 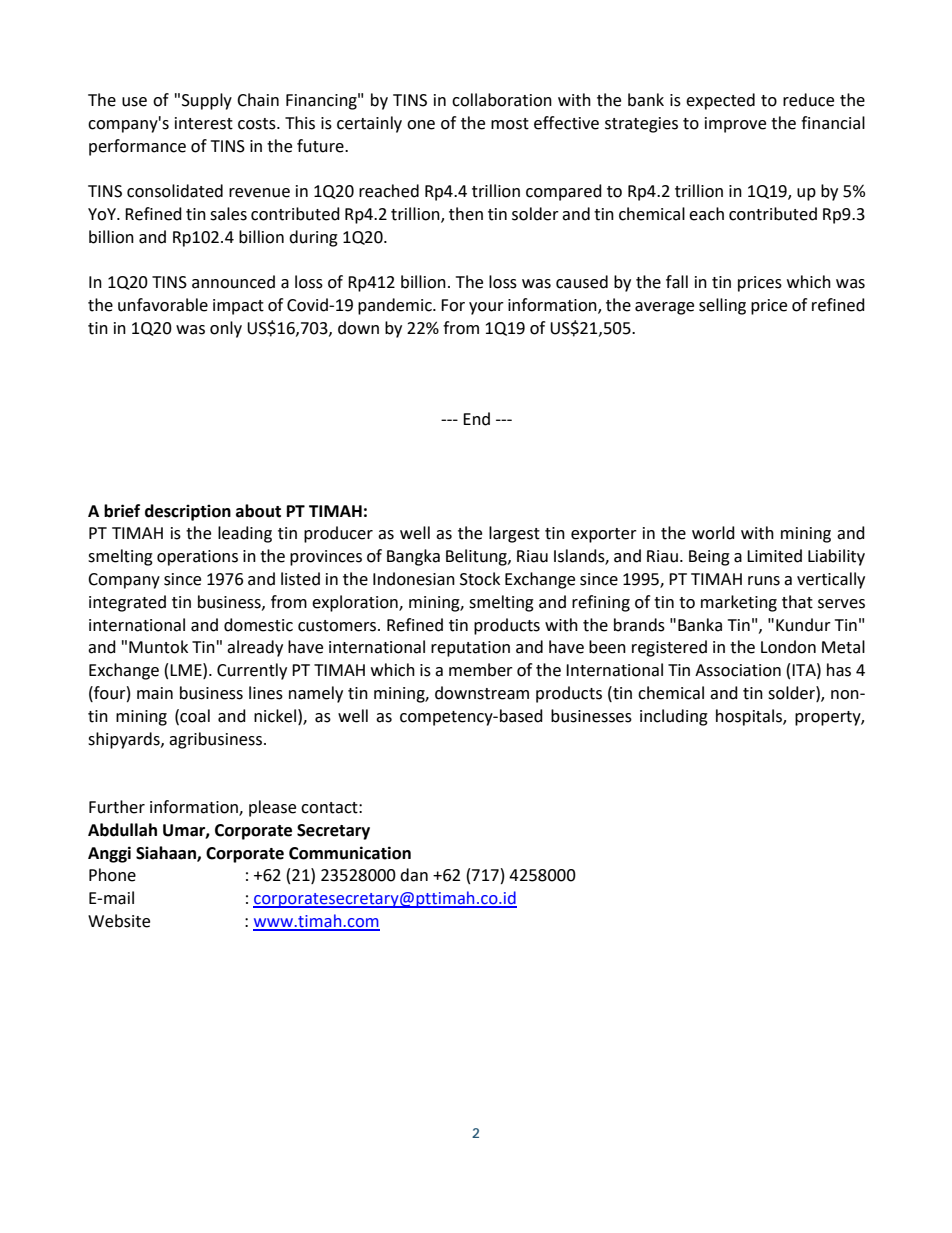 I want to click on dan, so click(x=414, y=875).
